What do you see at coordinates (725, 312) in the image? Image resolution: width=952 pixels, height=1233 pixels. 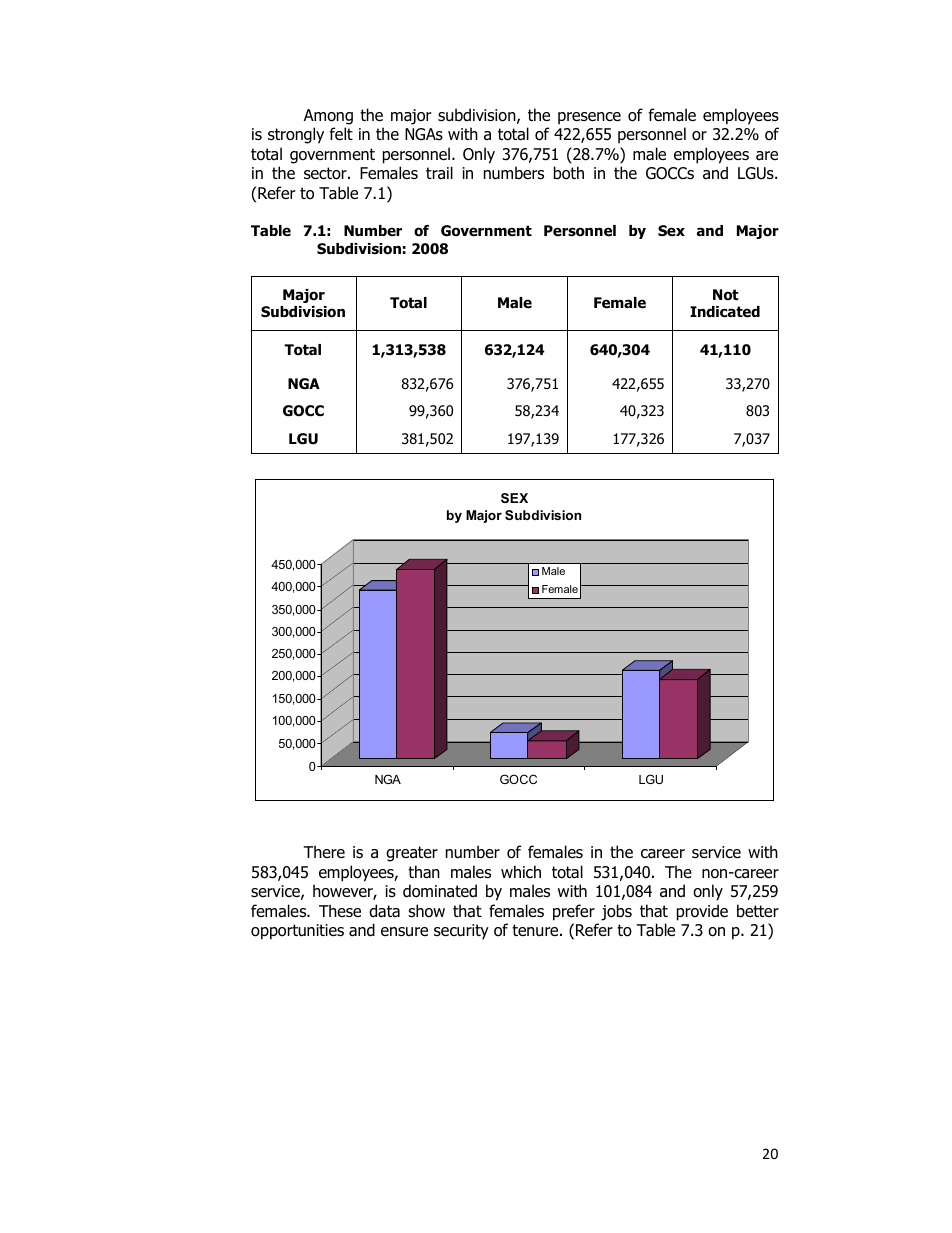 I see `Indicated` at bounding box center [725, 312].
